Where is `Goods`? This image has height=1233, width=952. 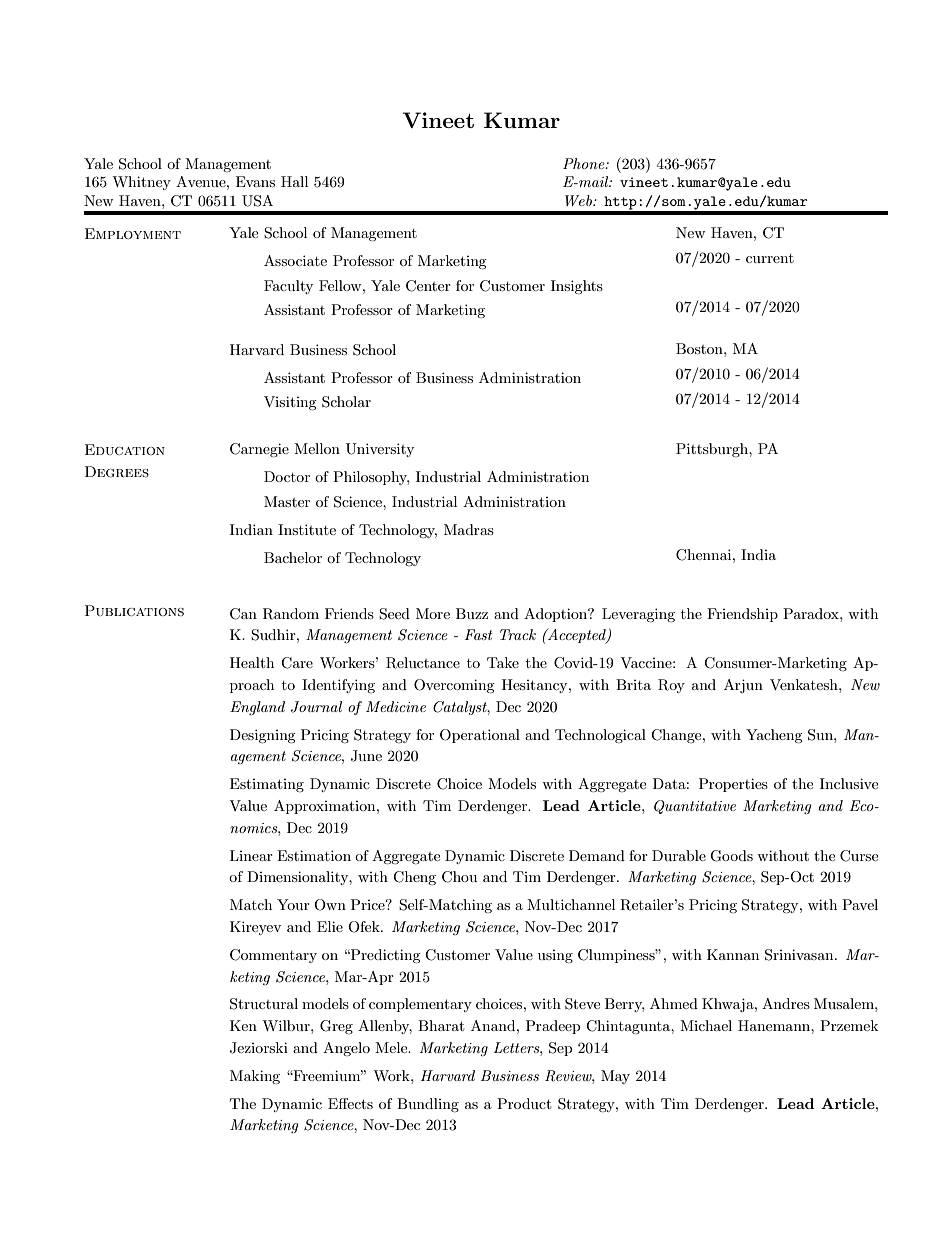
Goods is located at coordinates (731, 856).
